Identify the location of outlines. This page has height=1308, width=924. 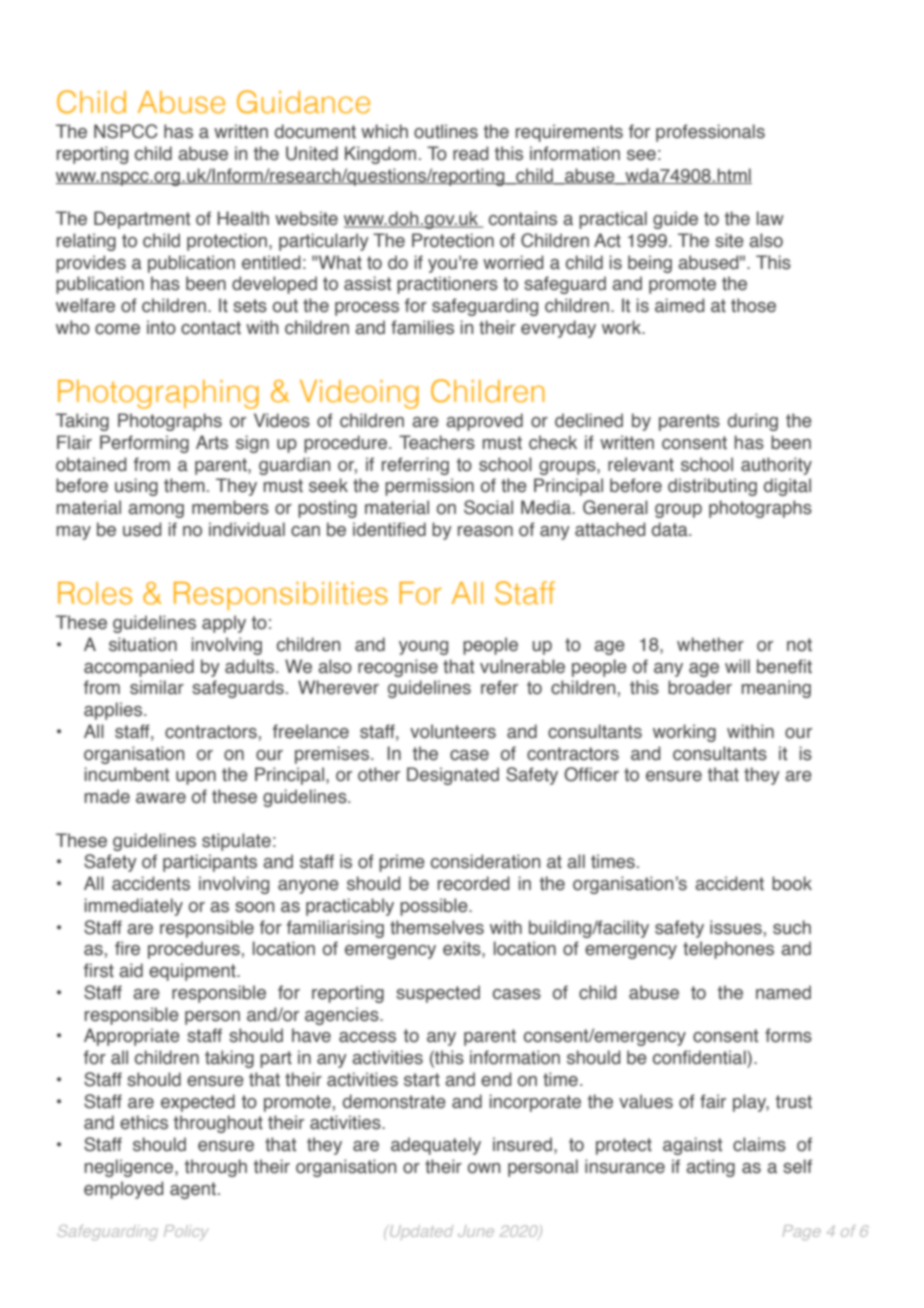
(446, 131).
